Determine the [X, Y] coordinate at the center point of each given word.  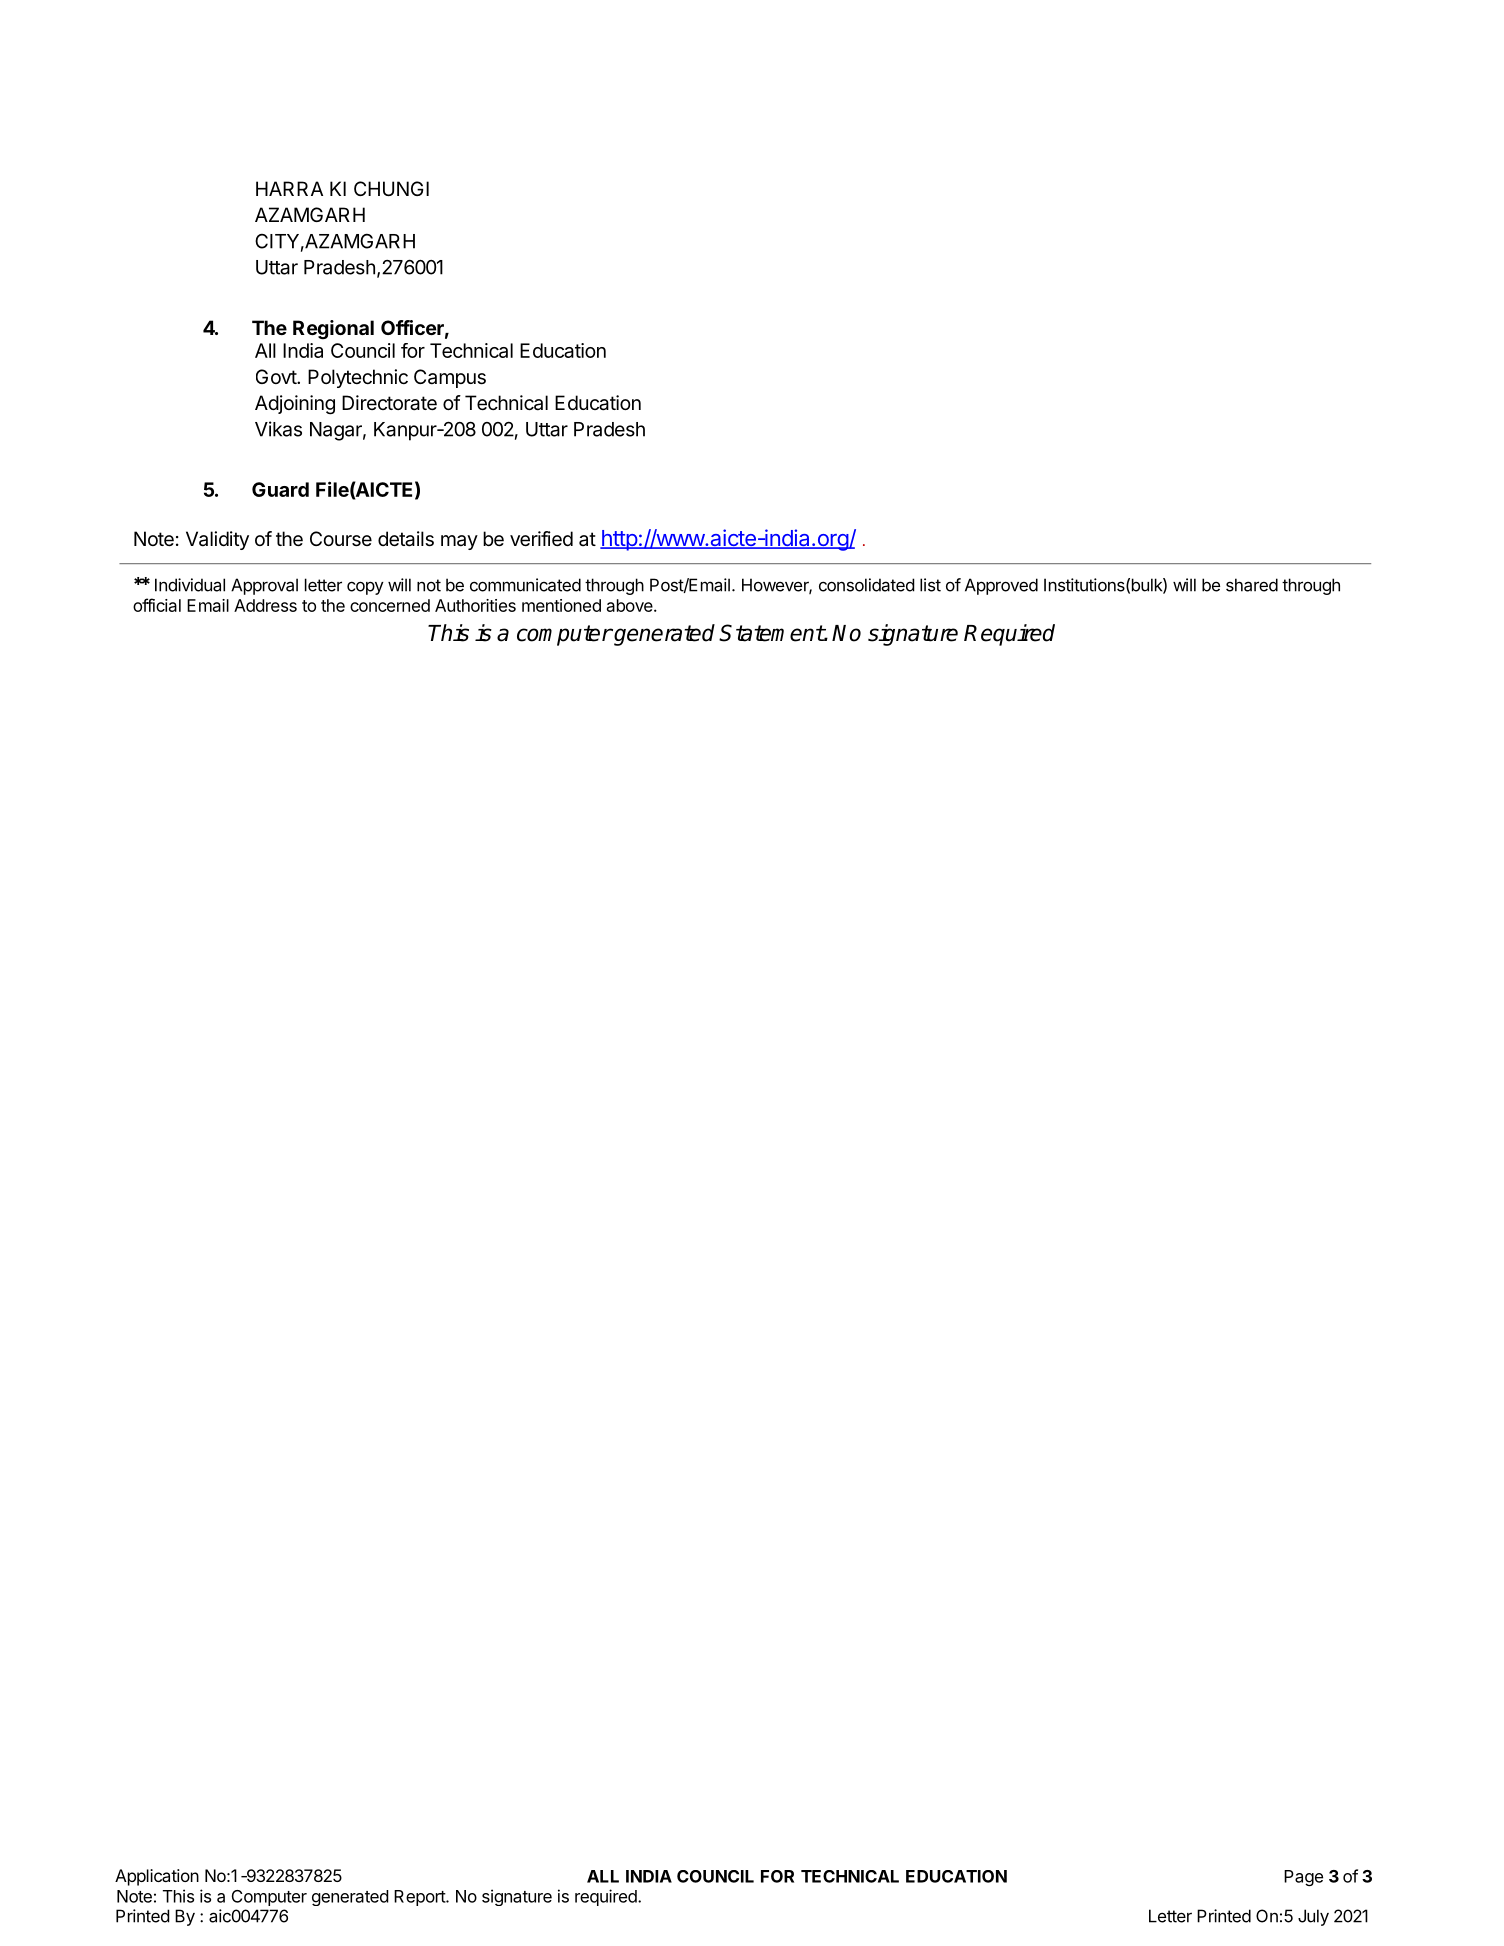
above [631, 605]
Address [265, 605]
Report [420, 1898]
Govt [277, 376]
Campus [450, 378]
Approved [1001, 586]
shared [1252, 585]
